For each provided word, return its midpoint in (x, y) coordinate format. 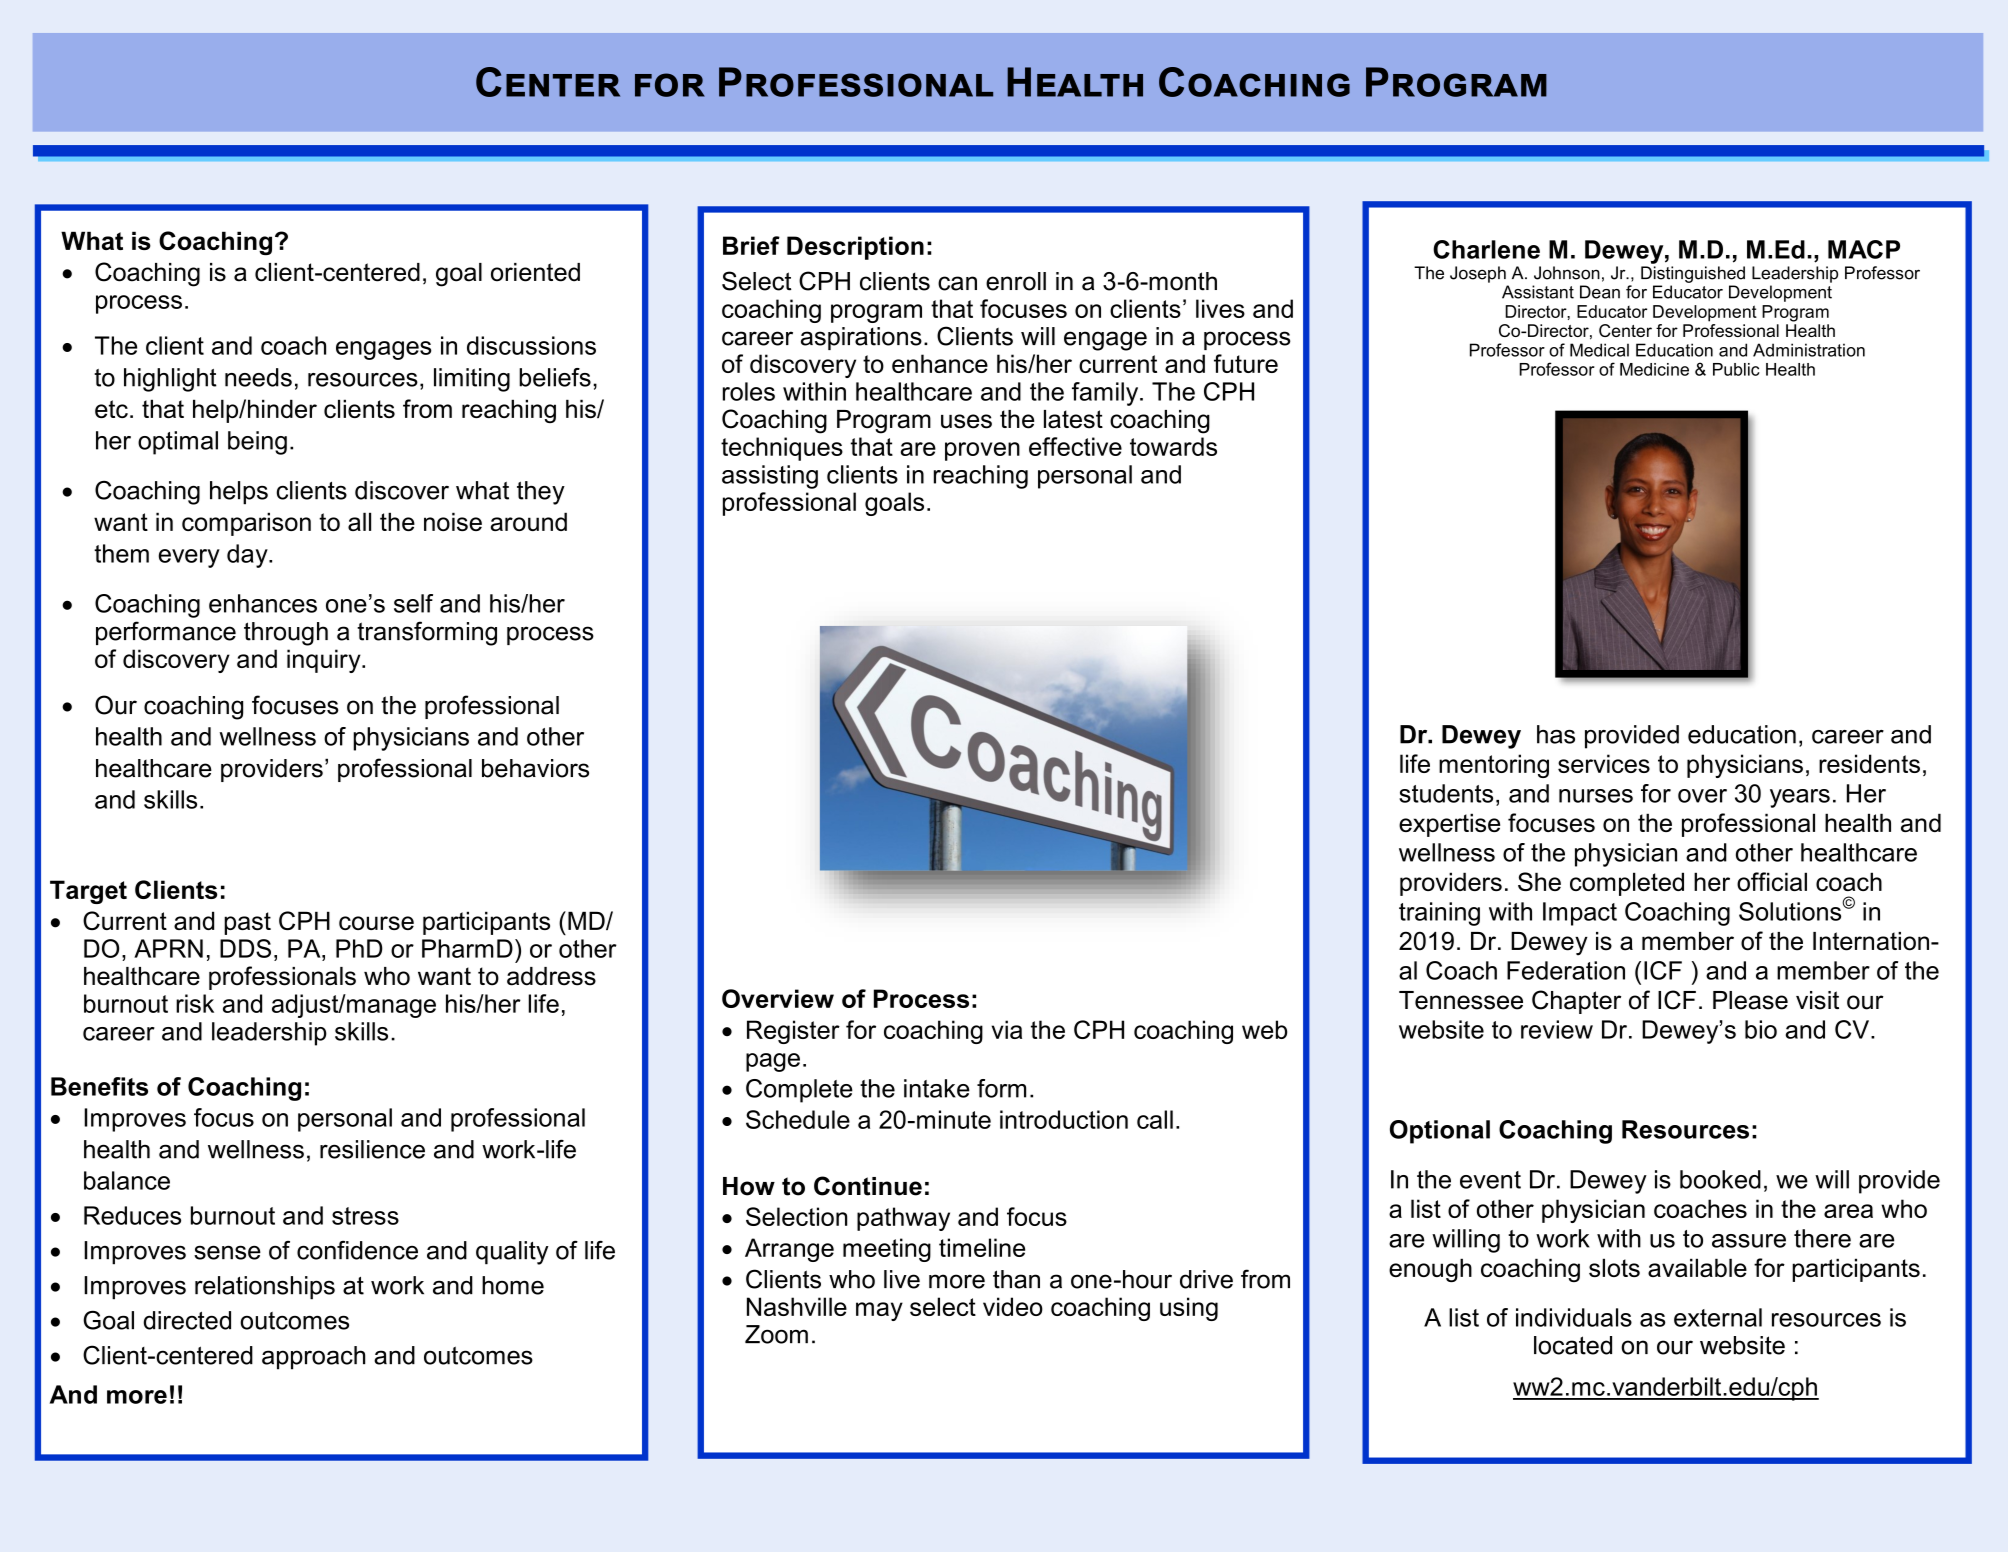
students (1446, 793)
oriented (535, 272)
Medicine (1654, 369)
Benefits (99, 1086)
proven (982, 451)
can (957, 283)
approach (313, 1358)
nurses (1596, 796)
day (248, 556)
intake (937, 1088)
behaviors (535, 768)
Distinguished (1693, 274)
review (1557, 1029)
